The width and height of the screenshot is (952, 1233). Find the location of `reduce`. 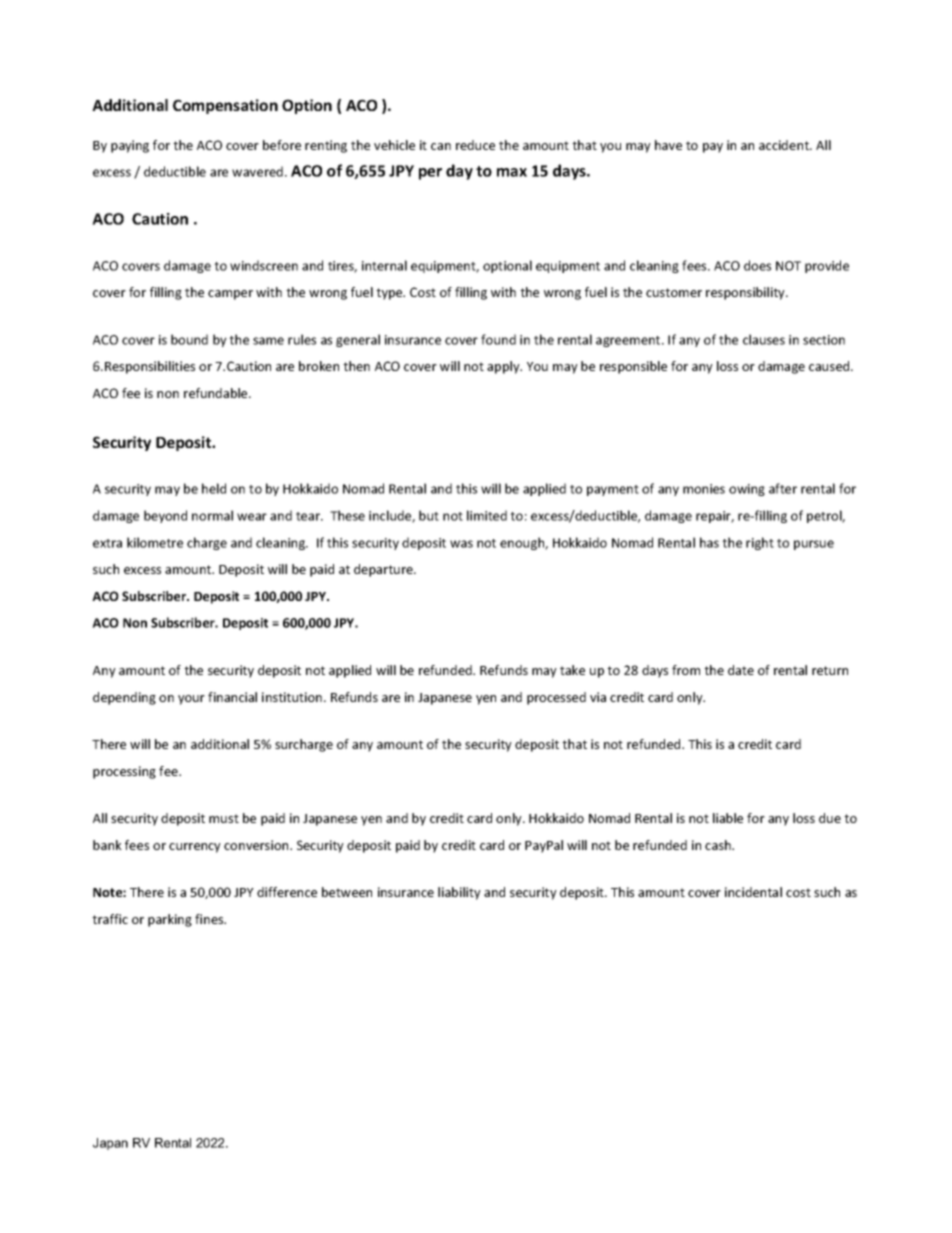

reduce is located at coordinates (475, 145).
